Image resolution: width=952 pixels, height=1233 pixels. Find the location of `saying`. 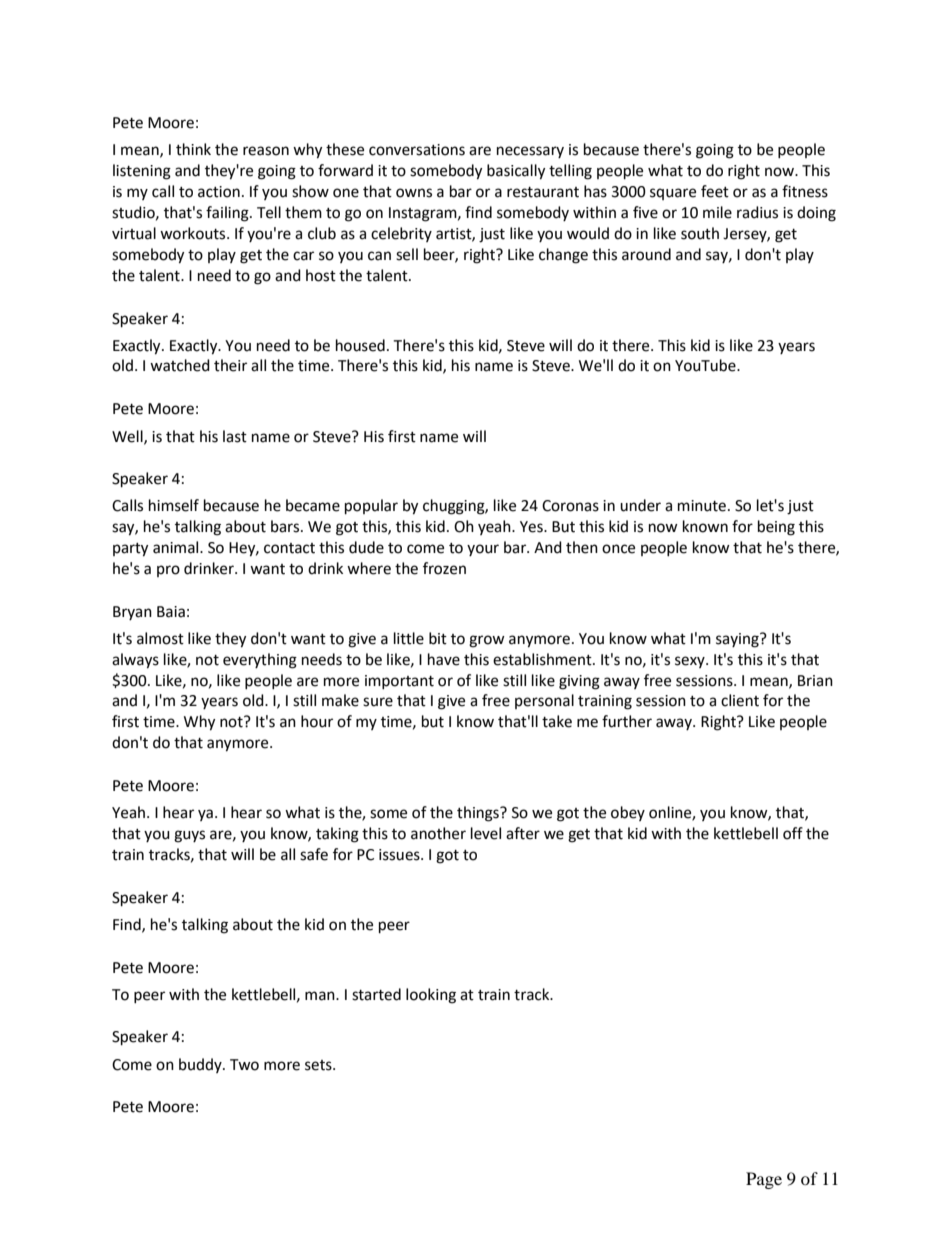

saying is located at coordinates (738, 640).
